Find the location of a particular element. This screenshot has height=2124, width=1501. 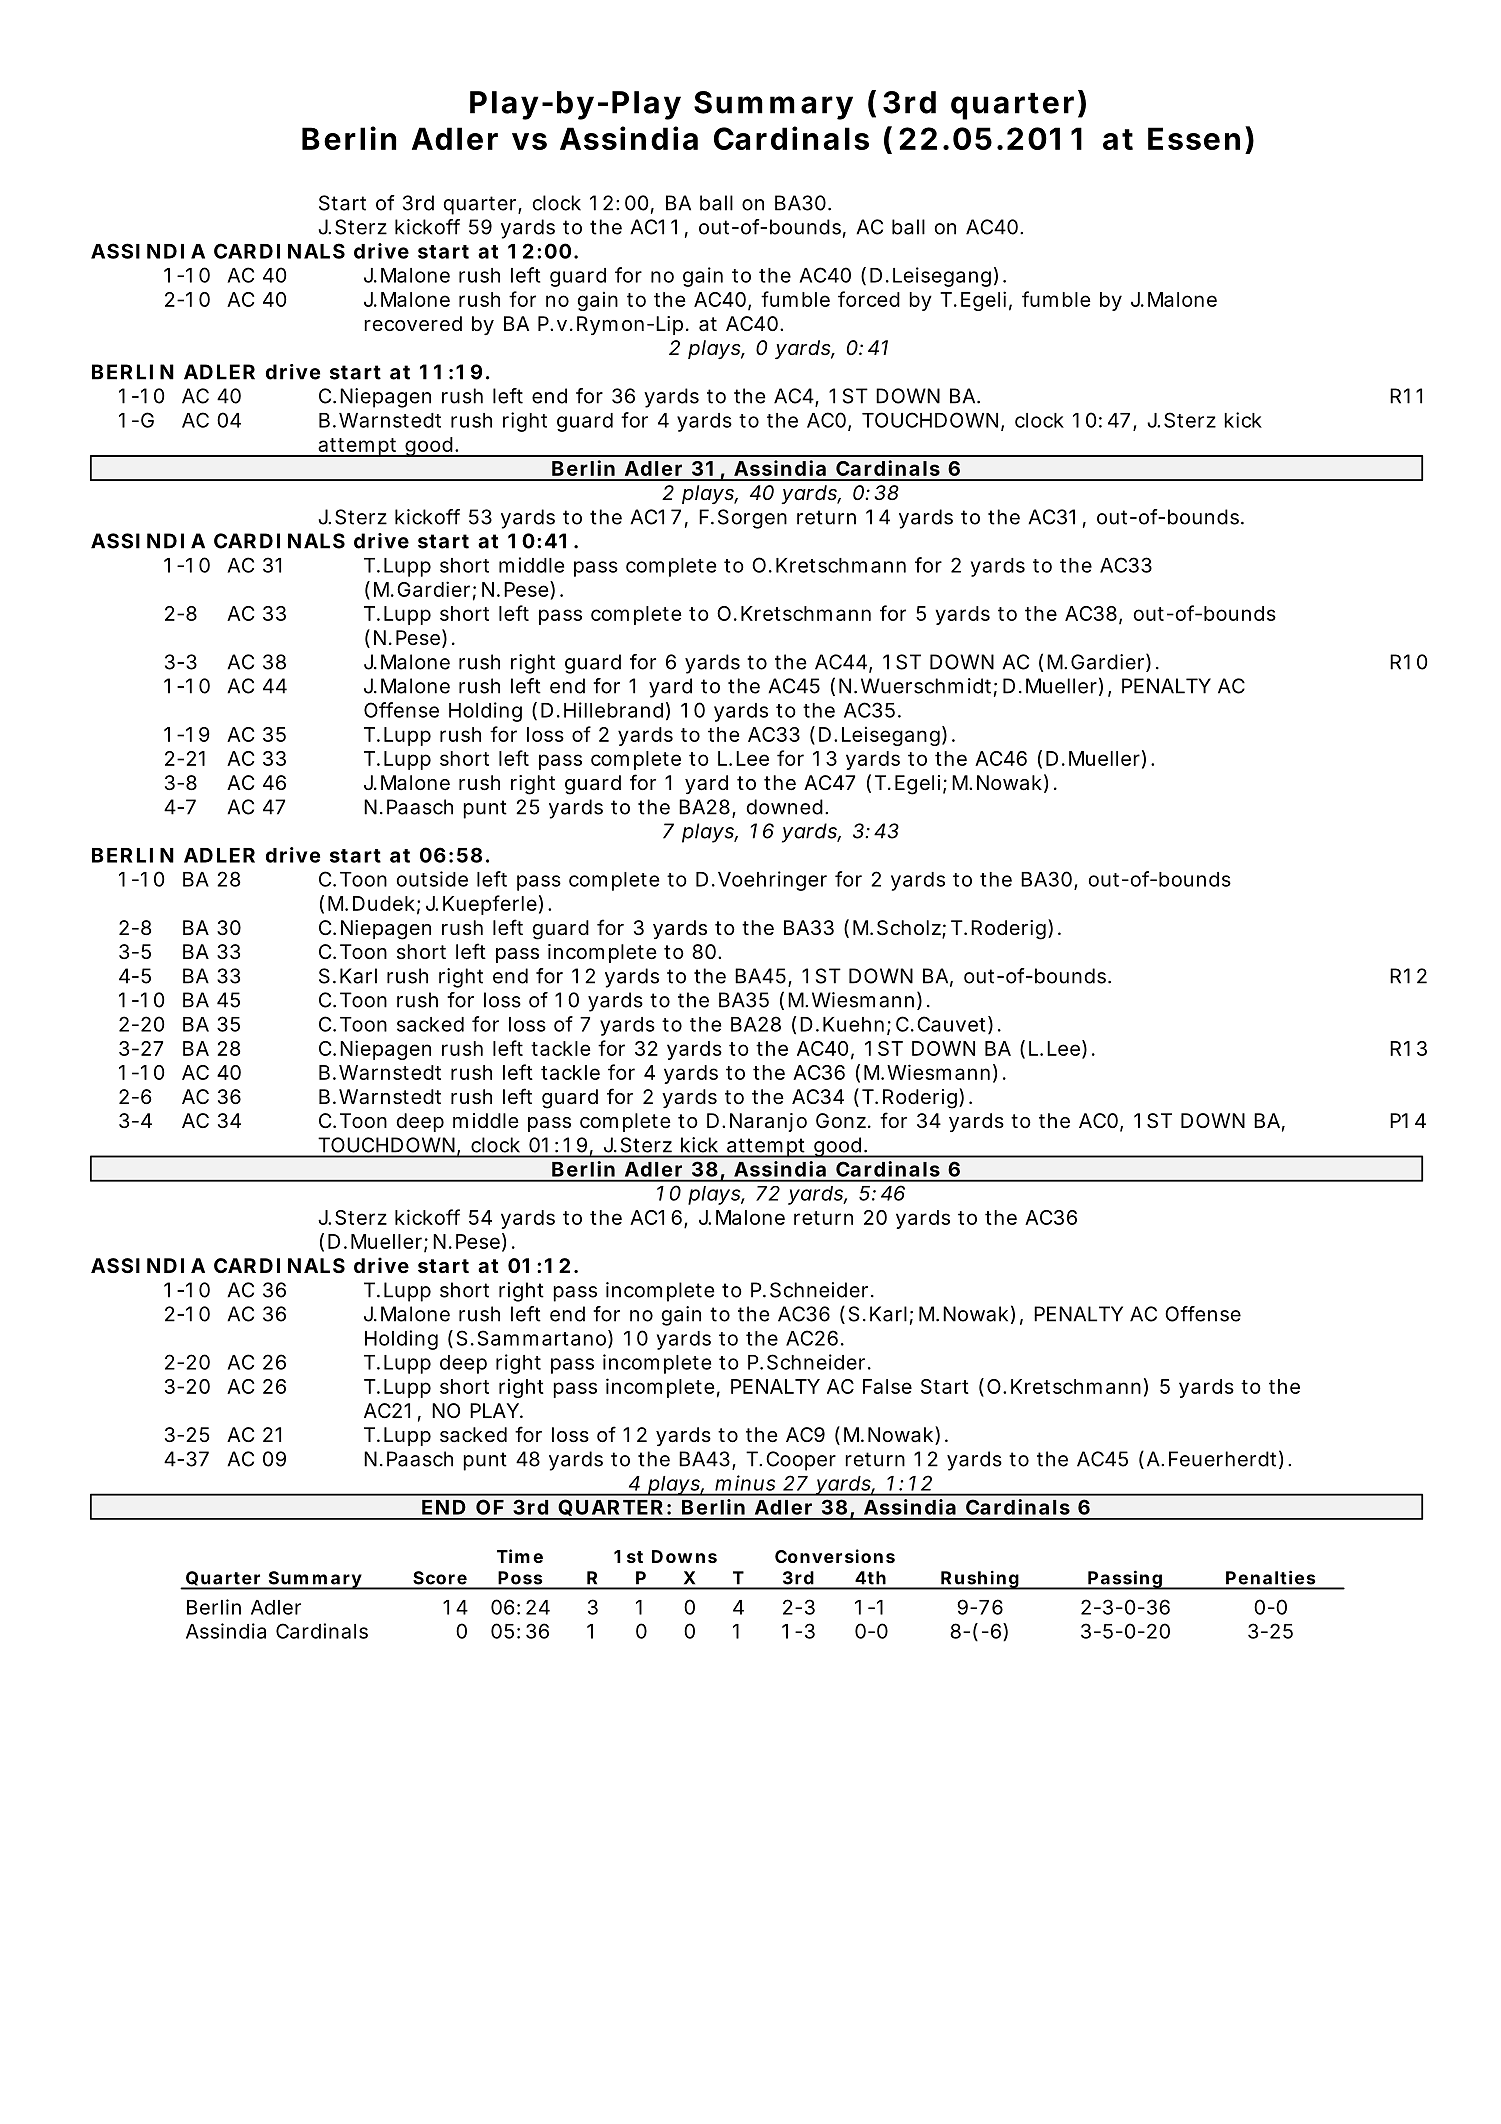

forced is located at coordinates (869, 299).
